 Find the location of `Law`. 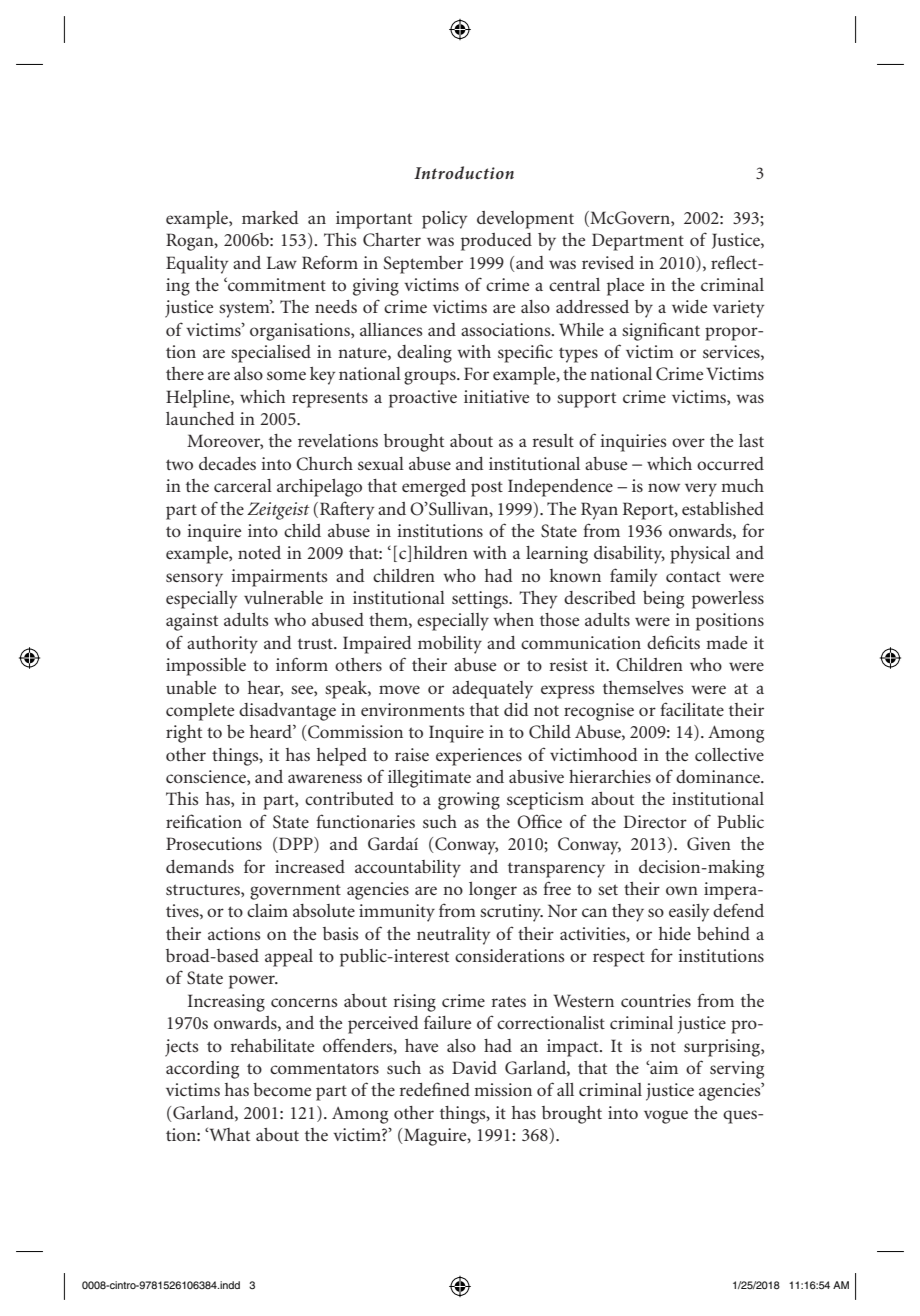

Law is located at coordinates (282, 262).
